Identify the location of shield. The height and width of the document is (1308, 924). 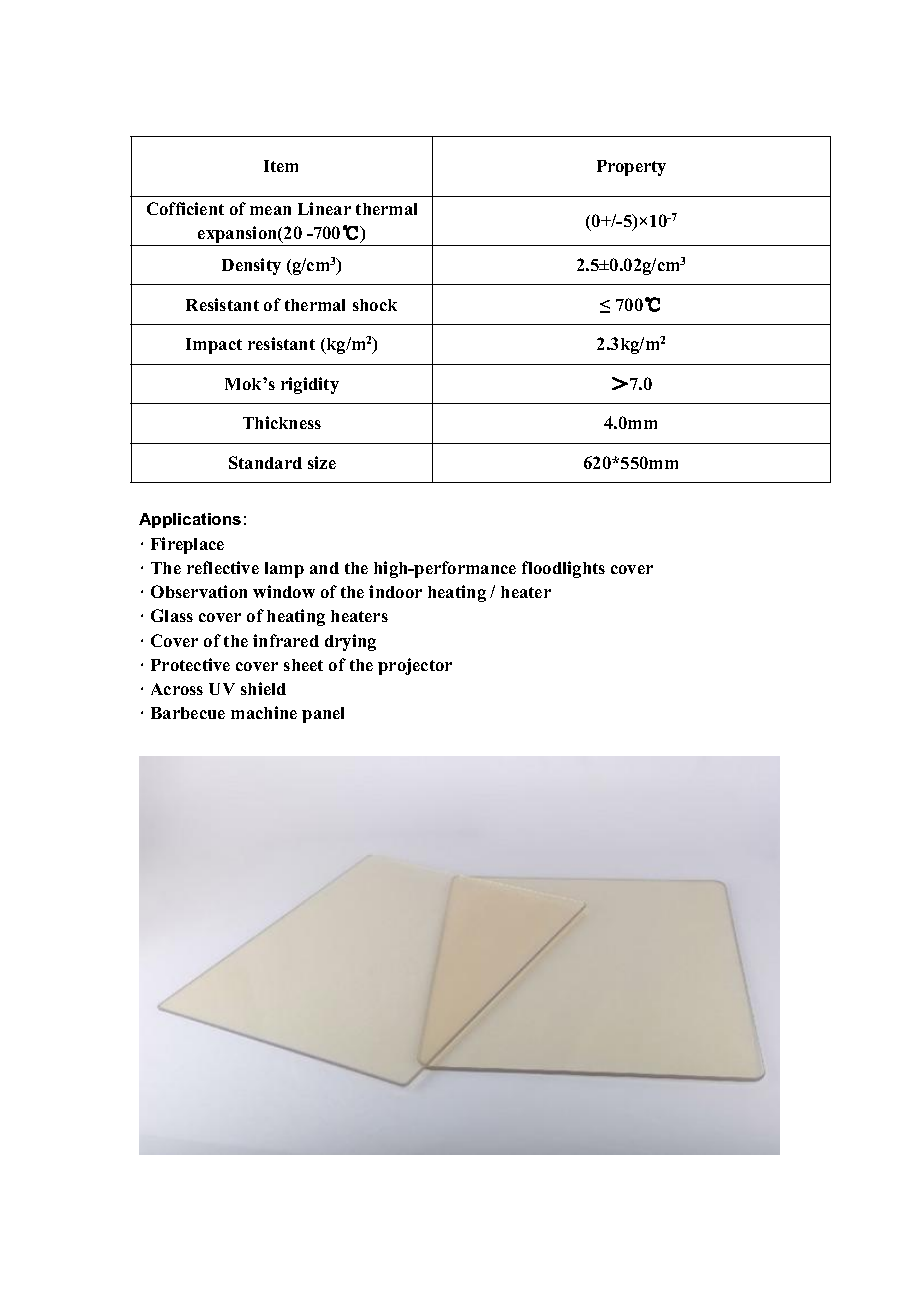
(263, 688).
